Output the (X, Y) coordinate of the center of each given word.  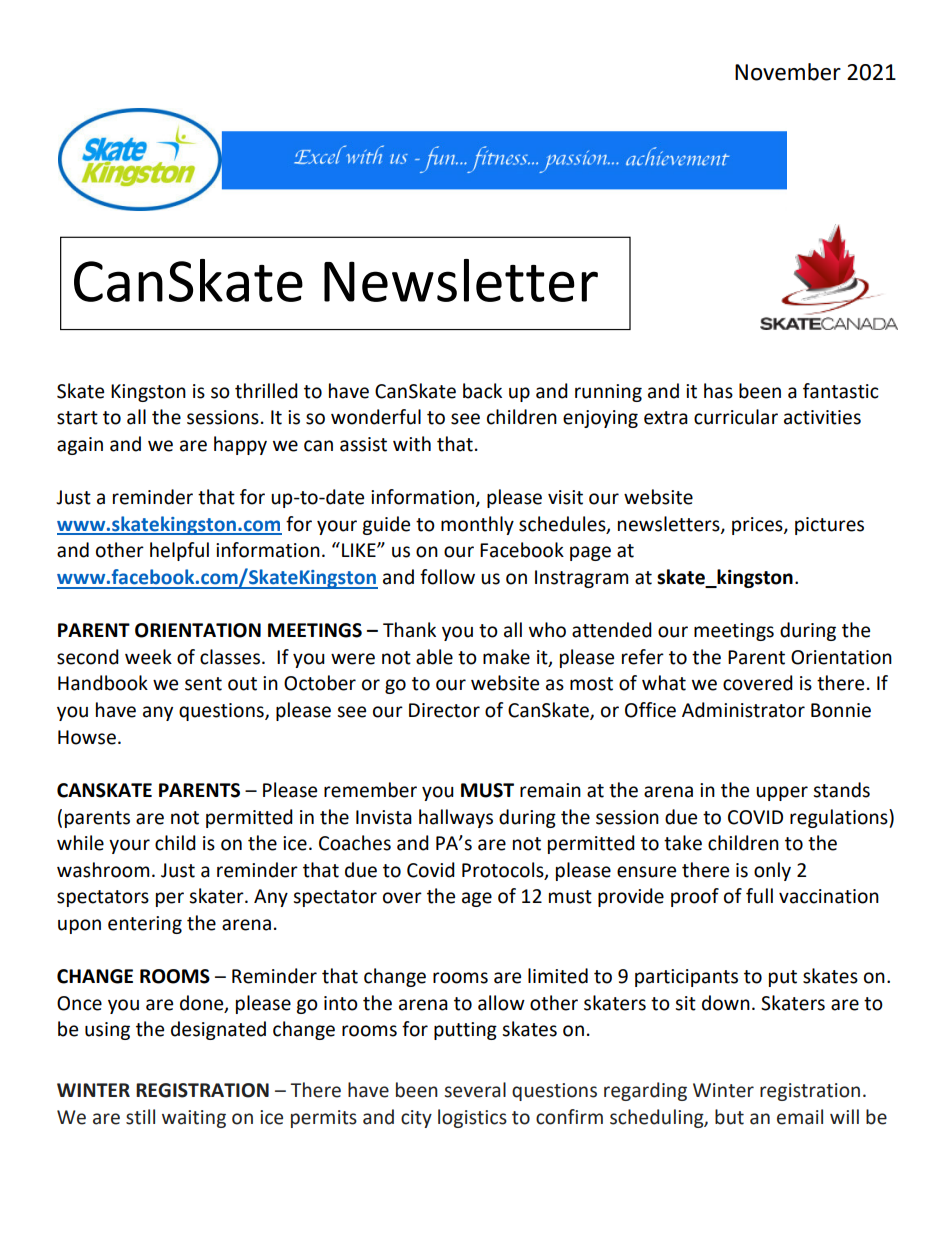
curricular (736, 417)
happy (240, 445)
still (140, 1117)
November (788, 72)
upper (782, 793)
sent (203, 684)
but (729, 1117)
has (718, 391)
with (412, 444)
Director (444, 710)
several (475, 1090)
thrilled (266, 391)
